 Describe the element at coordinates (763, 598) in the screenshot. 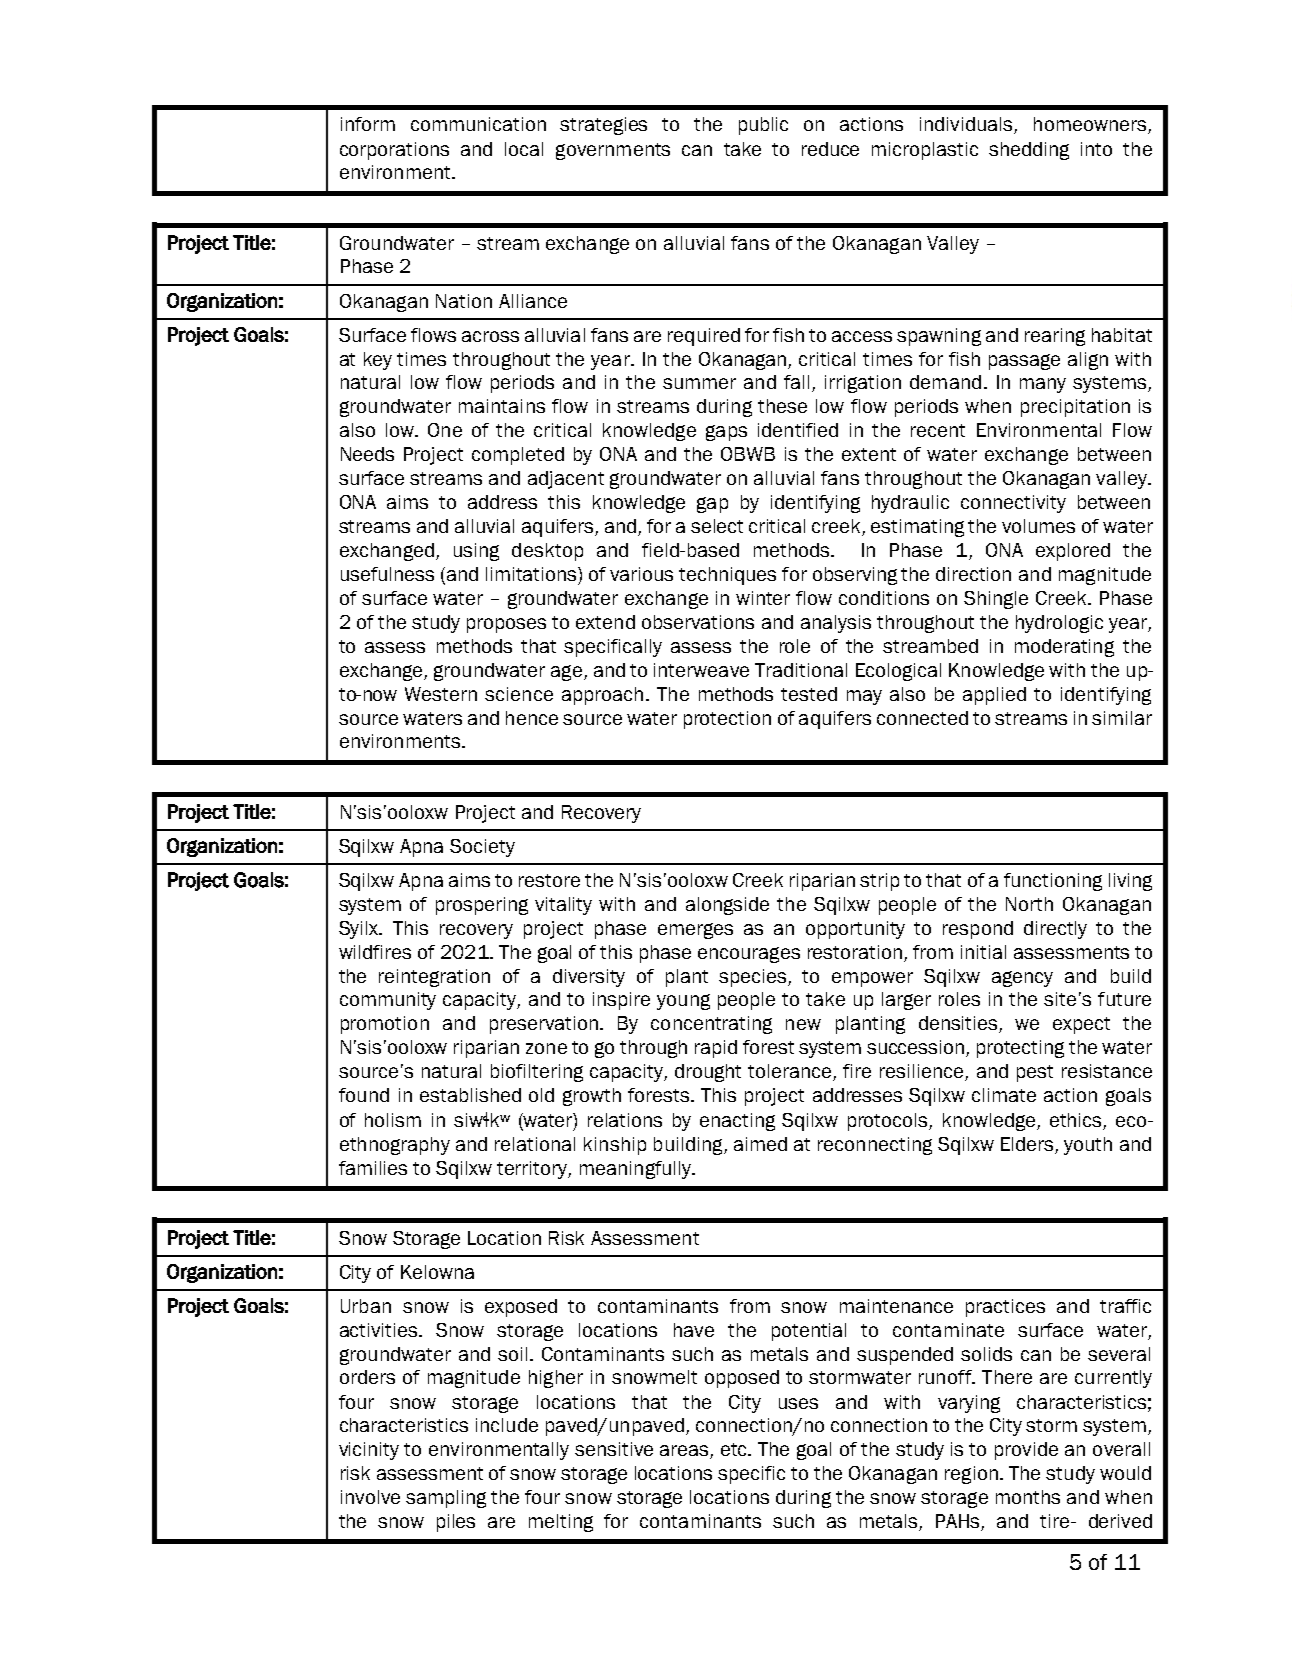

I see `winter` at that location.
